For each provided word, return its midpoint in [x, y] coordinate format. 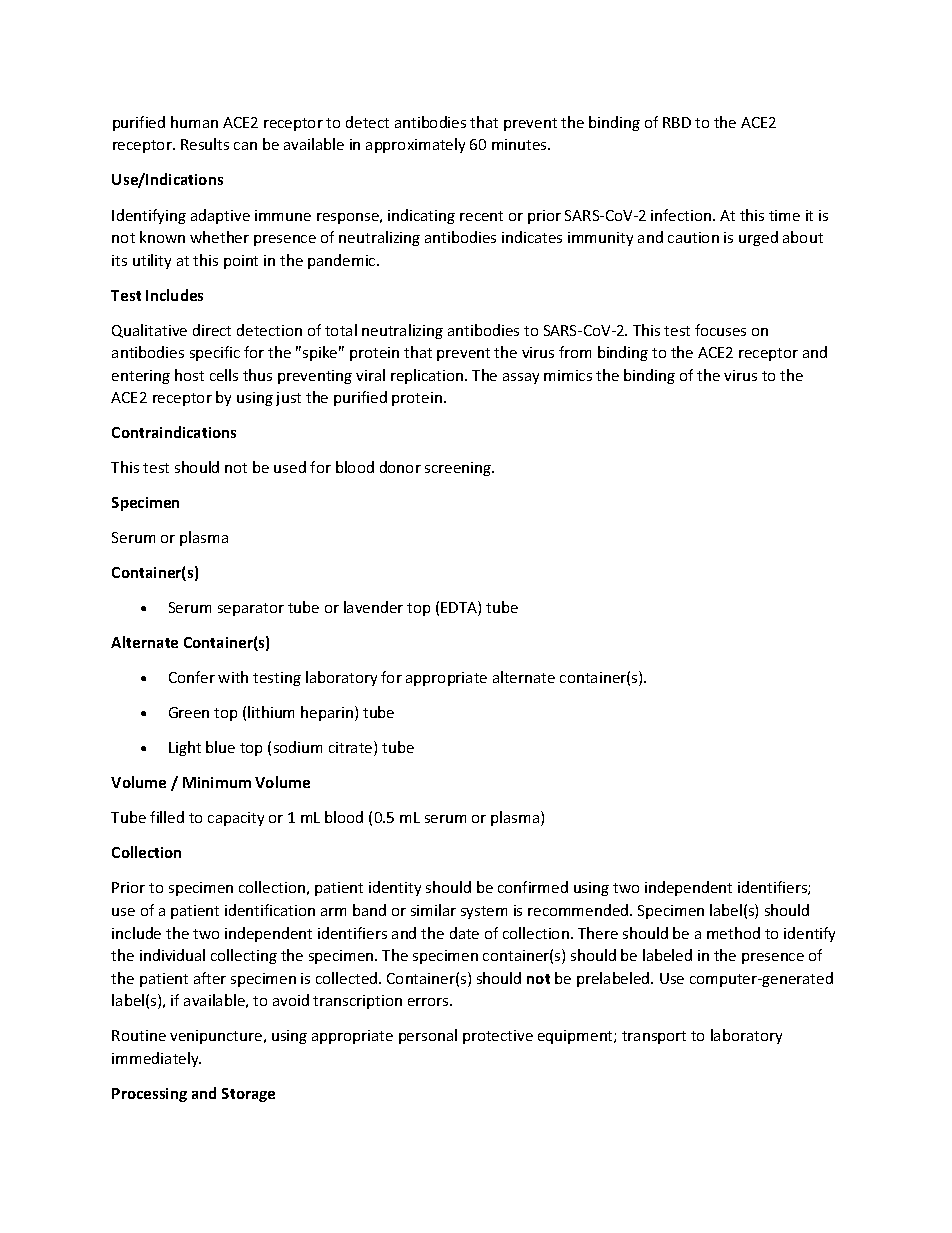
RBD [677, 122]
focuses [720, 330]
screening [459, 469]
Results [205, 144]
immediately [156, 1059]
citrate [352, 748]
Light [185, 748]
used [290, 467]
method [733, 933]
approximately [415, 145]
